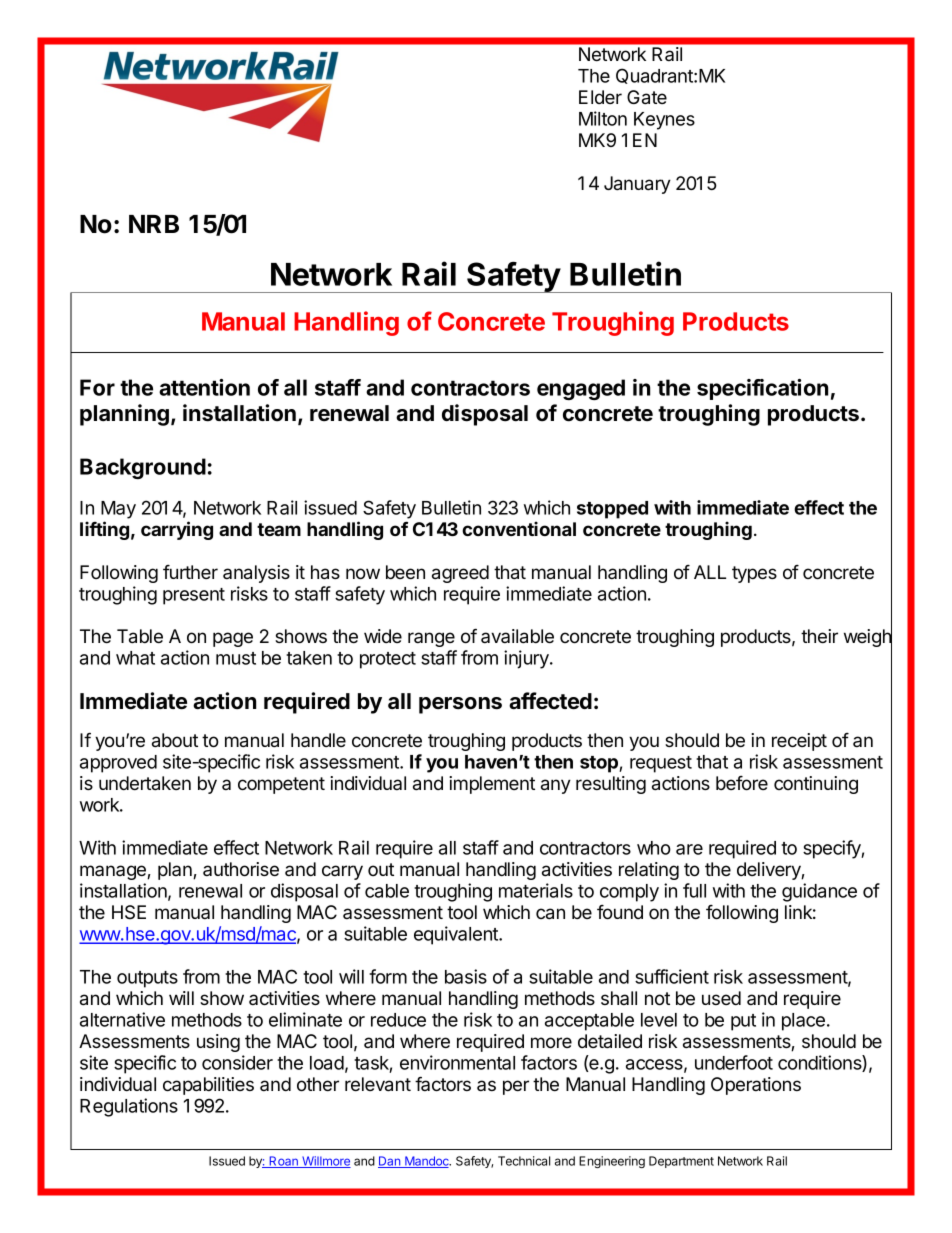  What do you see at coordinates (519, 528) in the document?
I see `conventional` at bounding box center [519, 528].
